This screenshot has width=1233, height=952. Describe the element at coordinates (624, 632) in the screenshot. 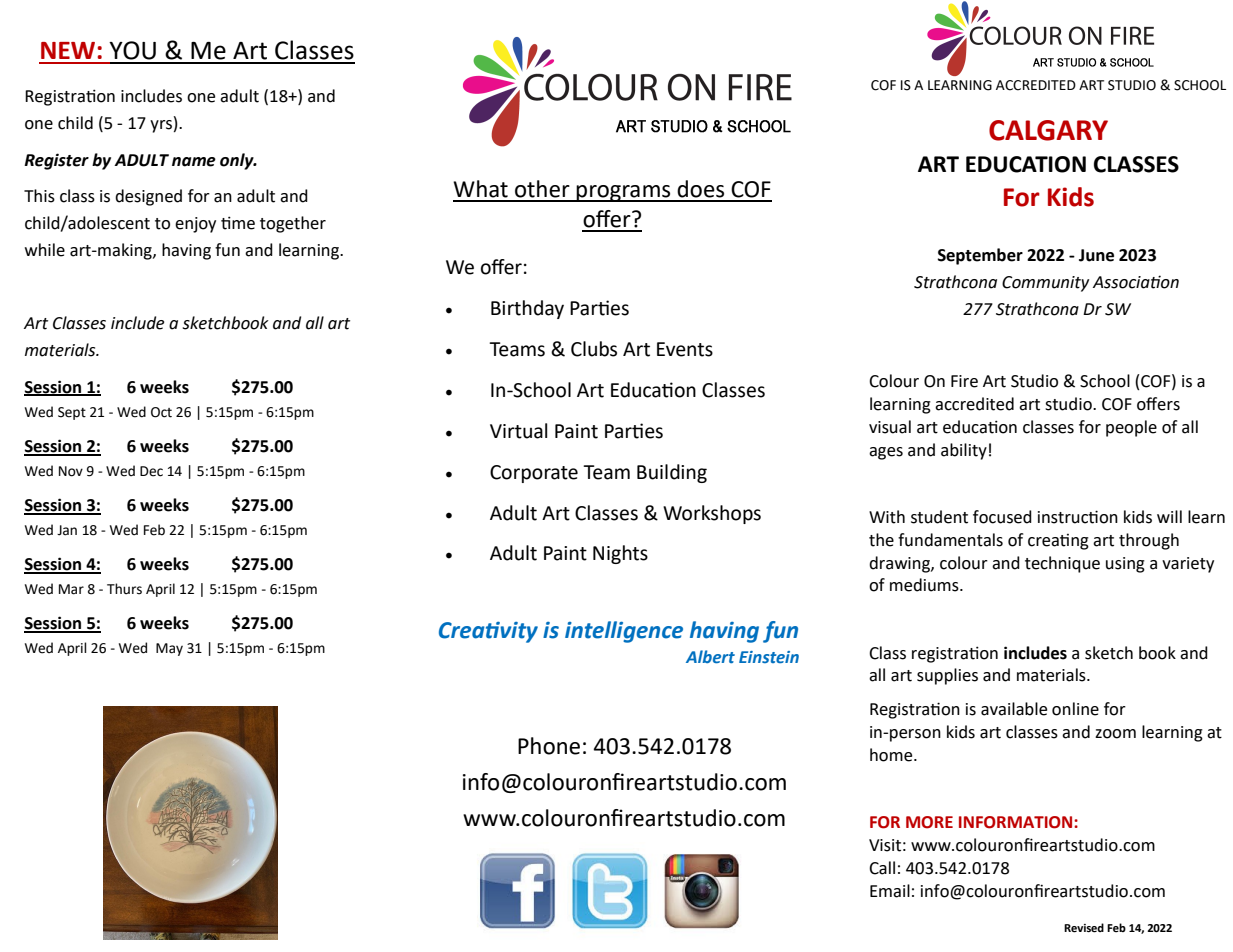

I see `intelligence` at that location.
